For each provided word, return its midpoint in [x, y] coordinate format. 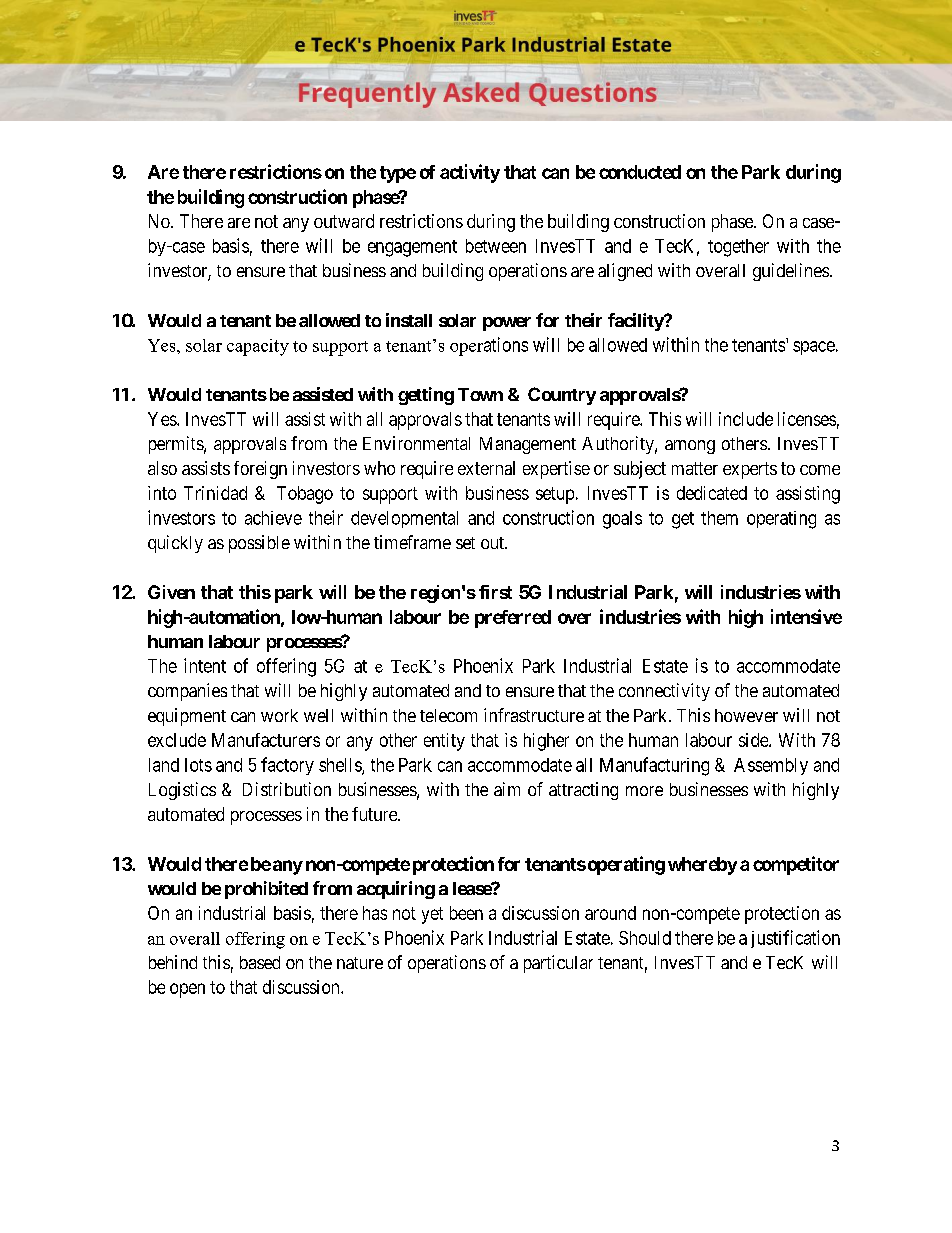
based [260, 962]
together [738, 248]
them [719, 518]
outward [344, 221]
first [495, 592]
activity [470, 173]
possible [259, 544]
